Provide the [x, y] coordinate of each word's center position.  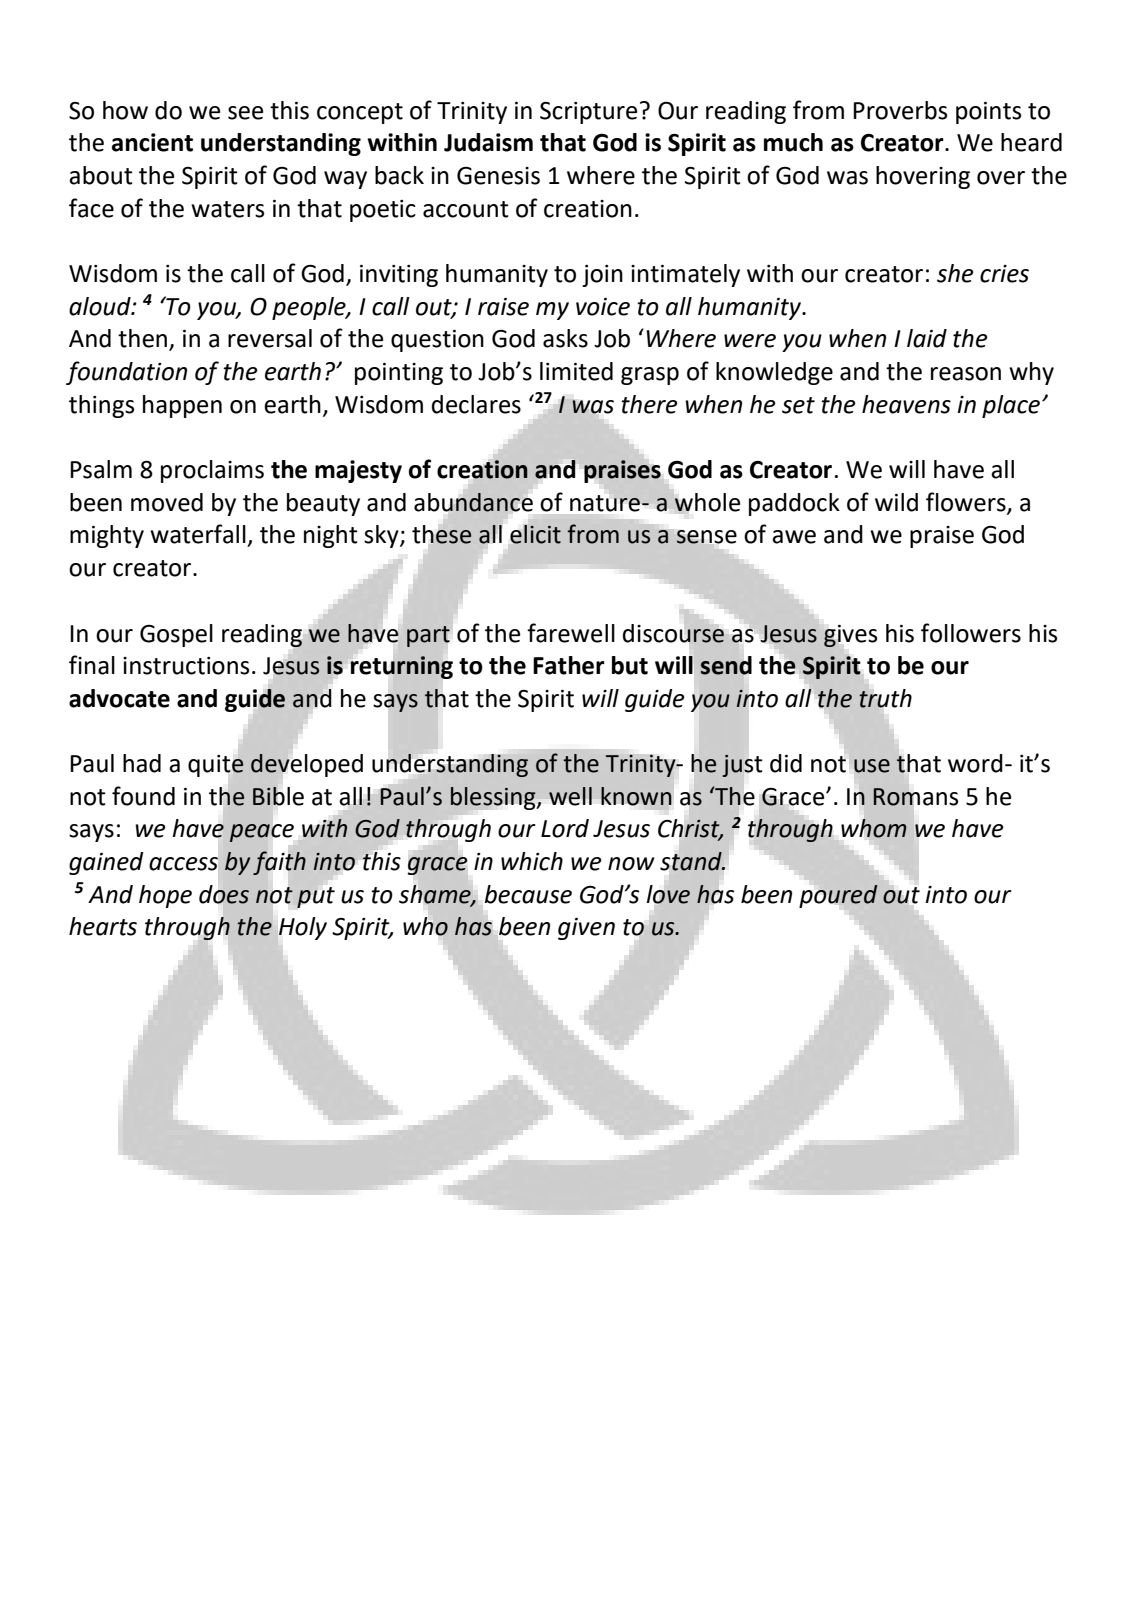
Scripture [588, 113]
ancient [152, 142]
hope [165, 896]
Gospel [176, 635]
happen [182, 406]
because [528, 894]
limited [576, 371]
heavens [906, 404]
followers [971, 633]
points [988, 113]
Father [569, 665]
